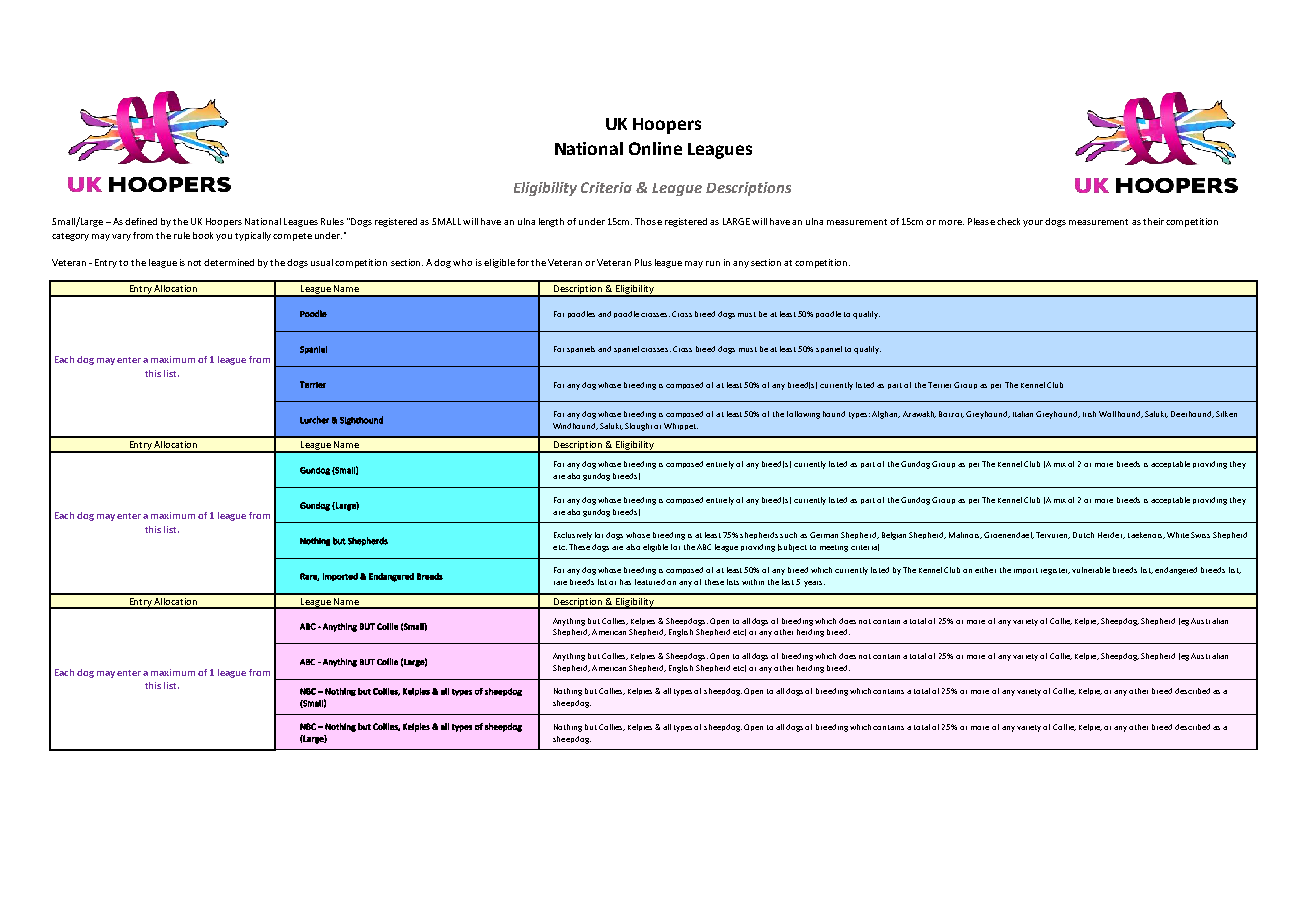 The image size is (1308, 924). Describe the element at coordinates (314, 420) in the screenshot. I see `Lurcher` at that location.
